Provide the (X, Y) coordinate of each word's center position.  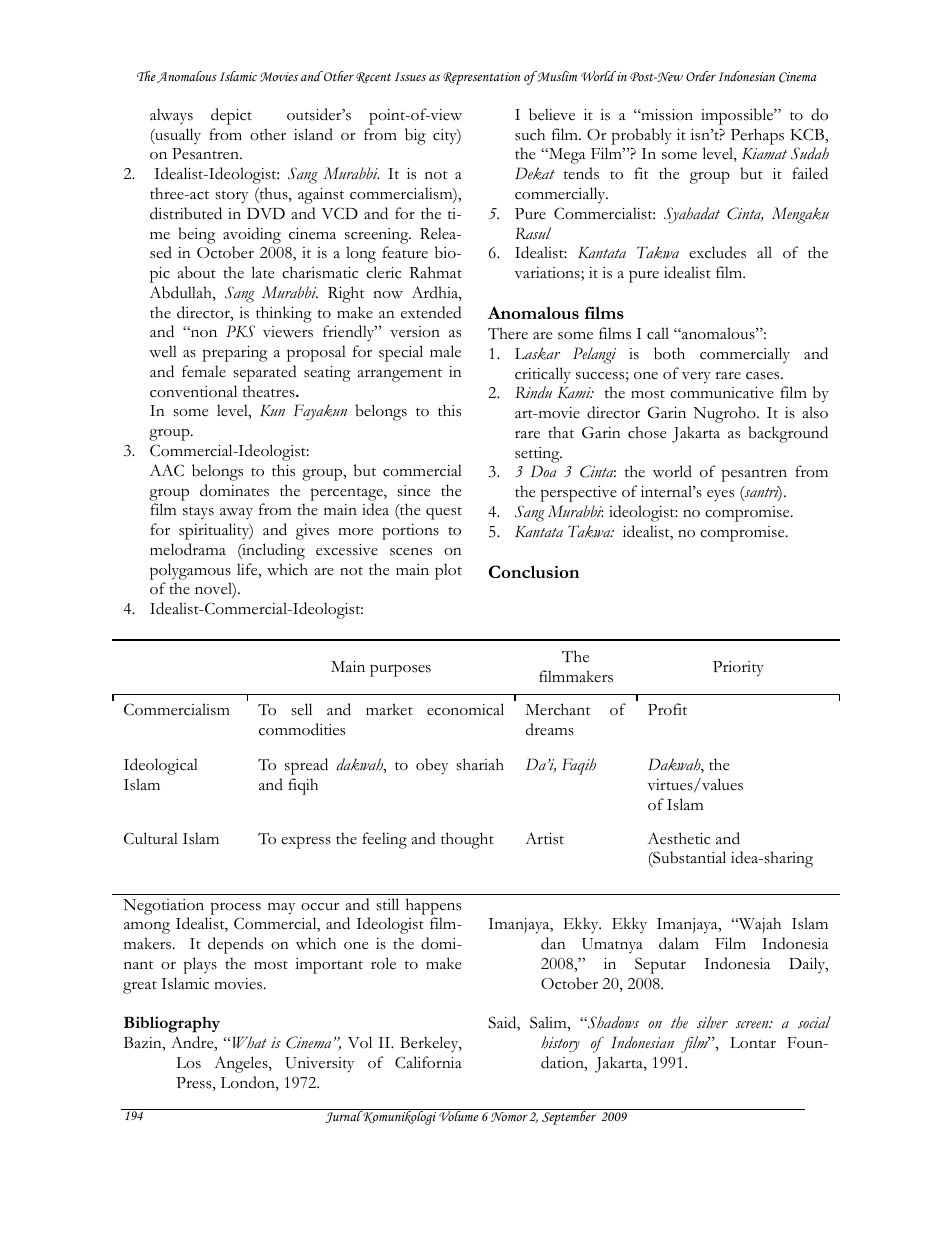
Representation (481, 78)
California (428, 1062)
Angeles (242, 1064)
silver (712, 1022)
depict (231, 116)
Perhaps (757, 136)
